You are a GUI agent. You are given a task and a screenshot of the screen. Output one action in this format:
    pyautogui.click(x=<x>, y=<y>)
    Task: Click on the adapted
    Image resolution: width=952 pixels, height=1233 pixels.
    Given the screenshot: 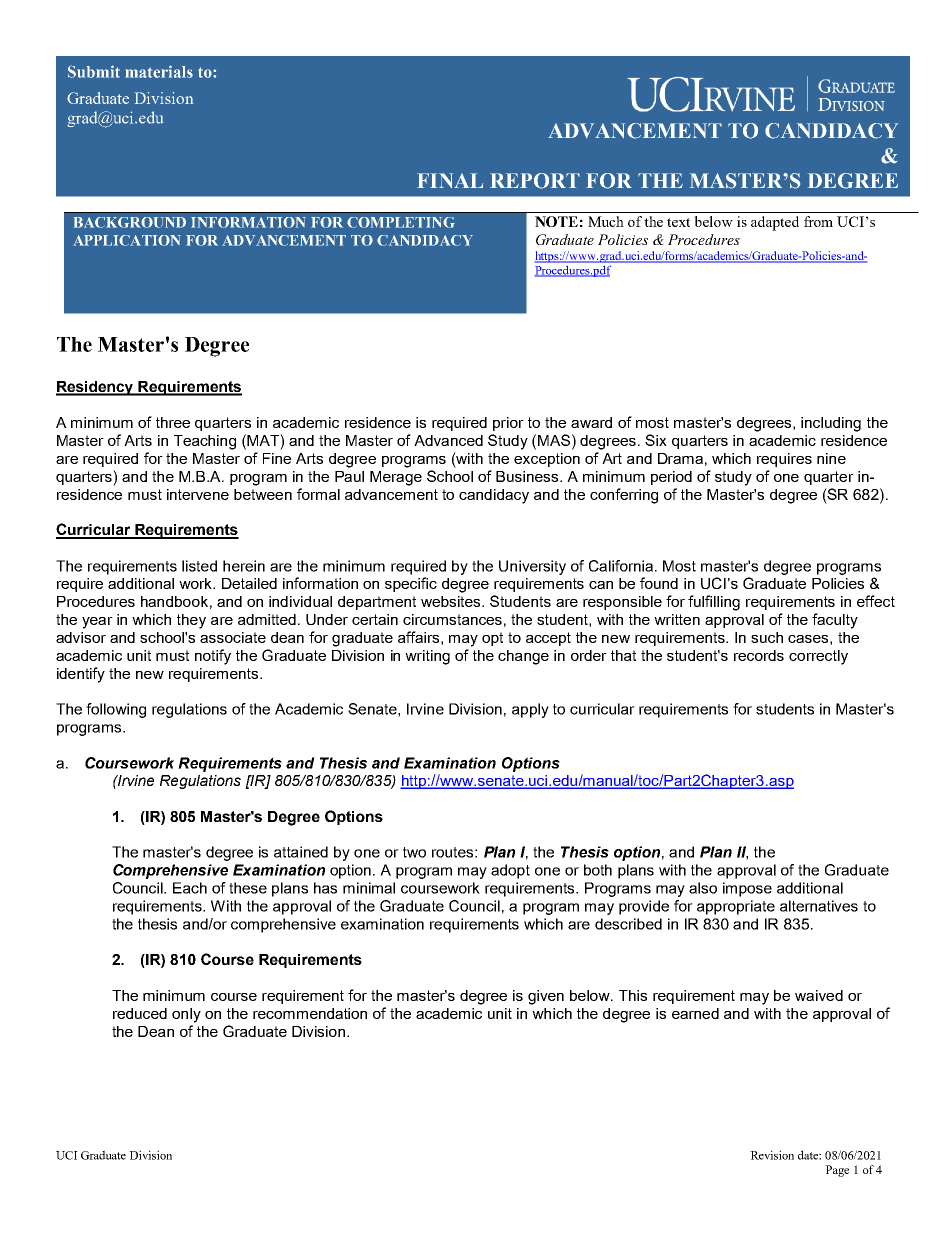 What is the action you would take?
    pyautogui.click(x=775, y=223)
